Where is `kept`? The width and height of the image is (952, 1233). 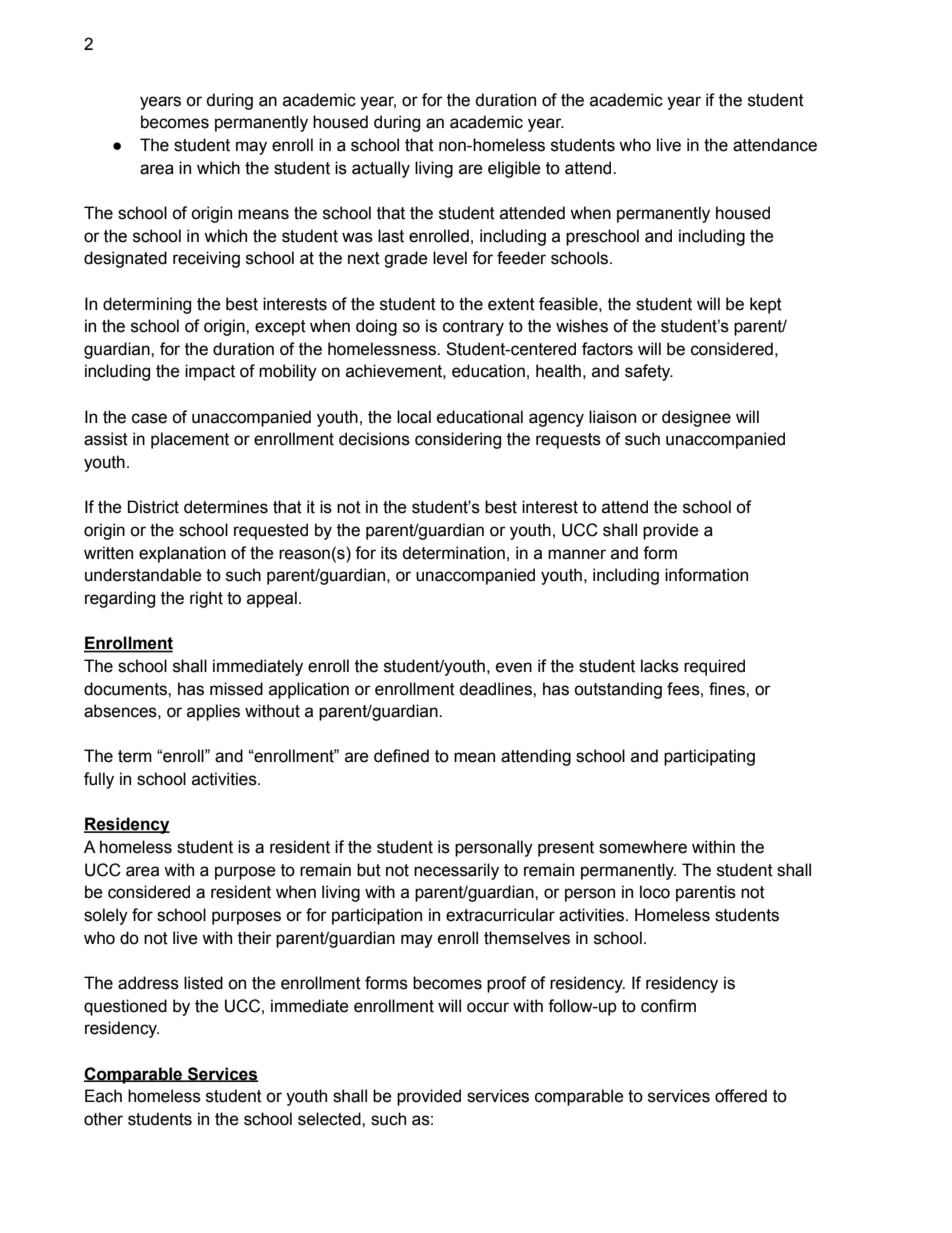
kept is located at coordinates (766, 305).
